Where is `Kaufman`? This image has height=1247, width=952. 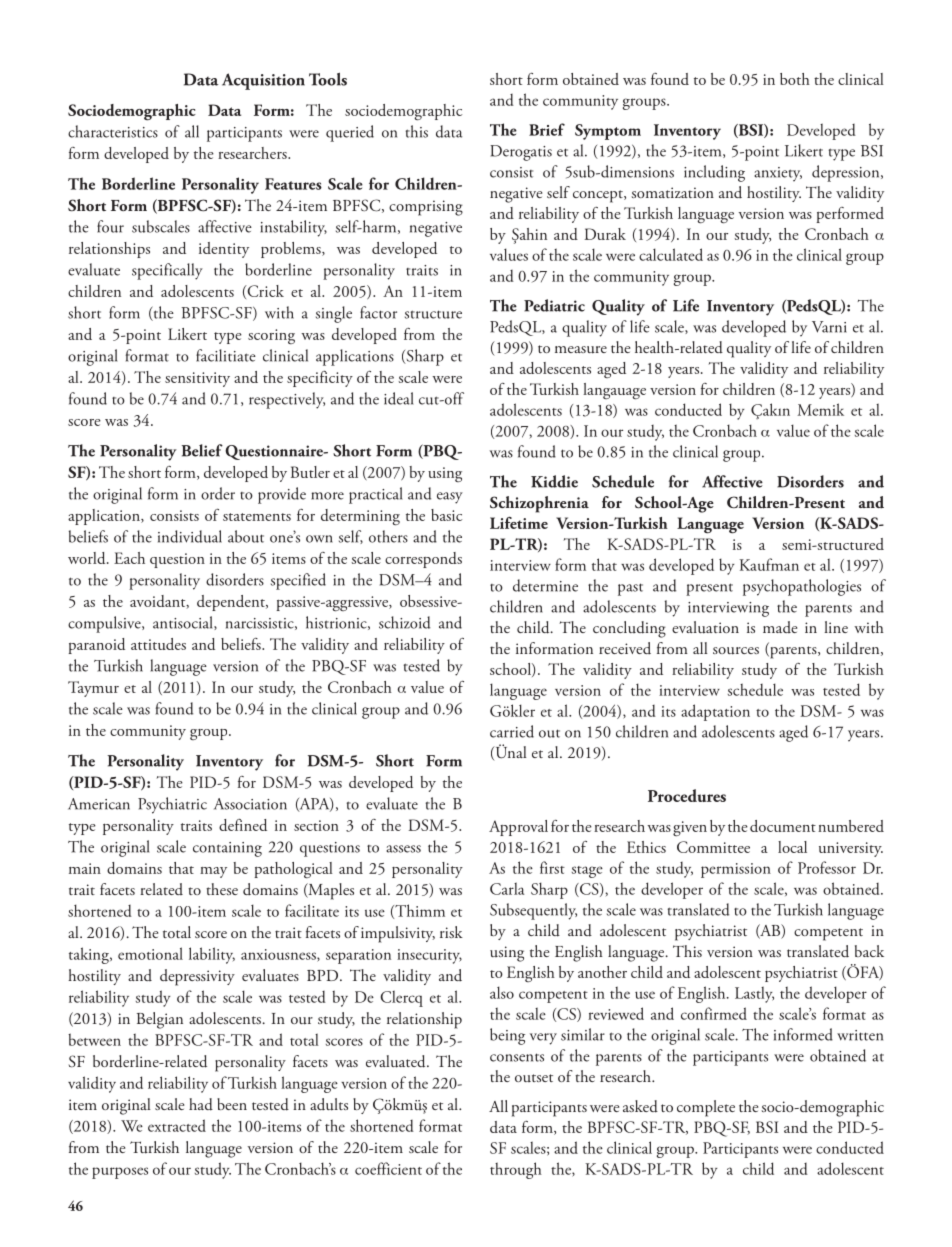
Kaufman is located at coordinates (769, 564).
